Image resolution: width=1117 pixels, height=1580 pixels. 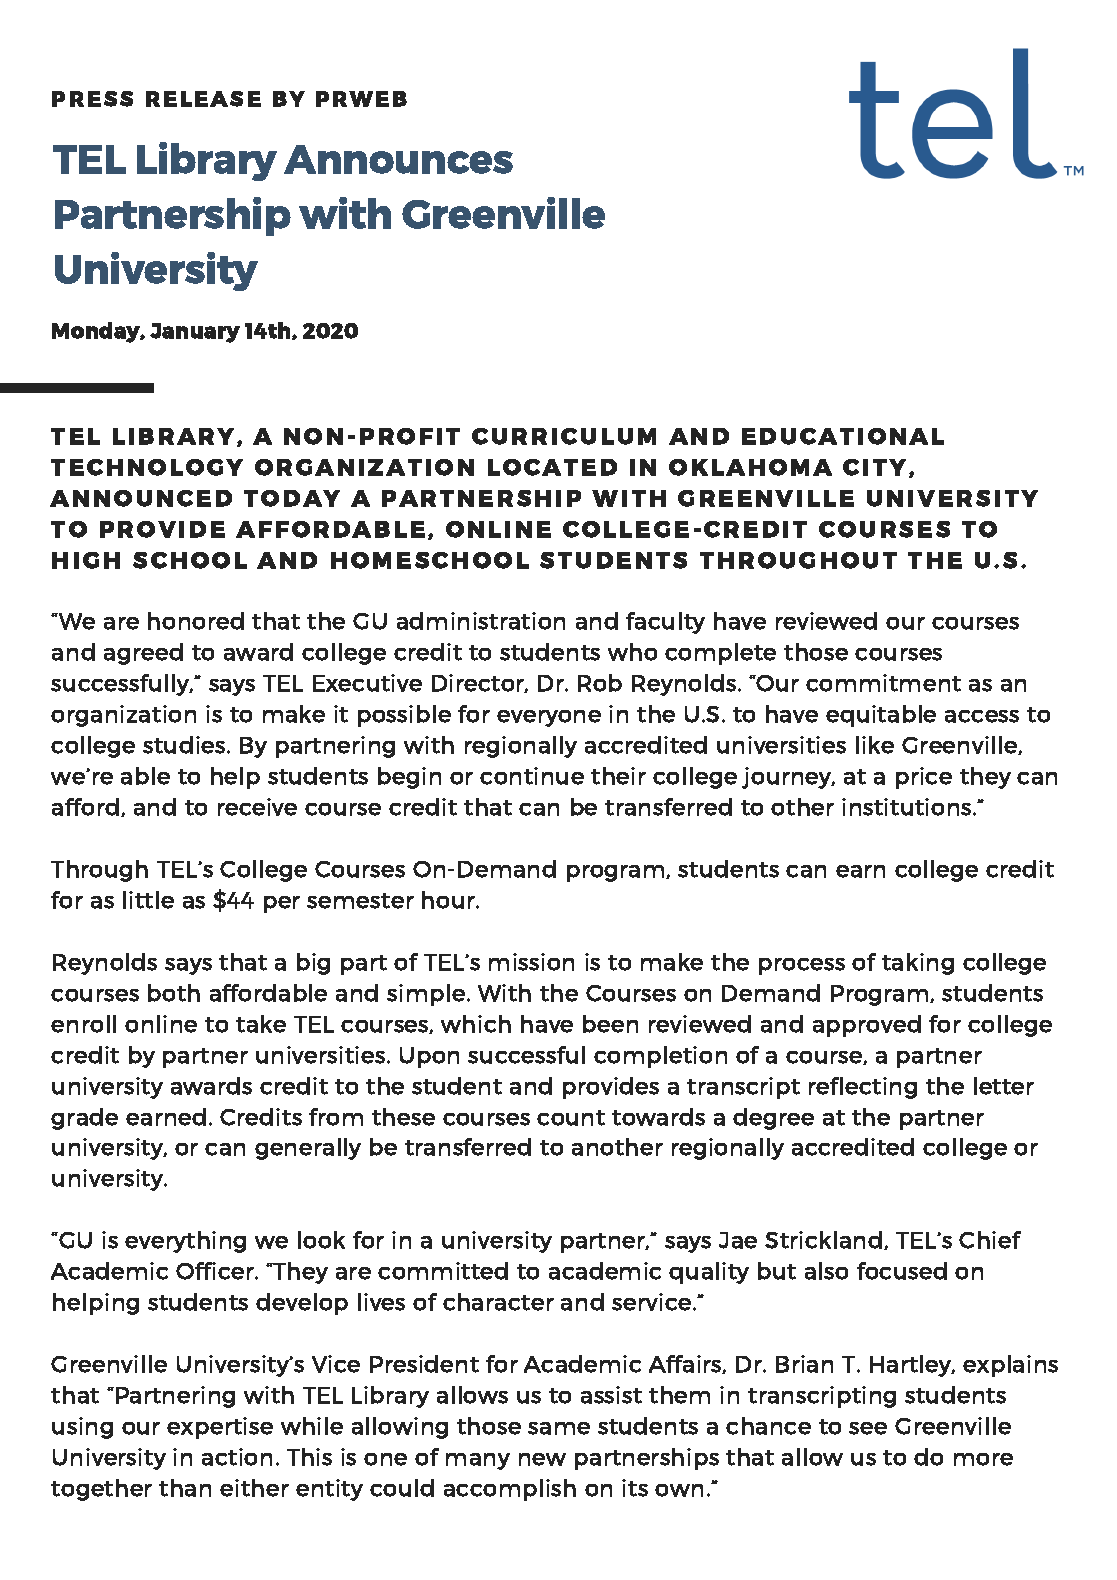 What do you see at coordinates (571, 1118) in the screenshot?
I see `count` at bounding box center [571, 1118].
